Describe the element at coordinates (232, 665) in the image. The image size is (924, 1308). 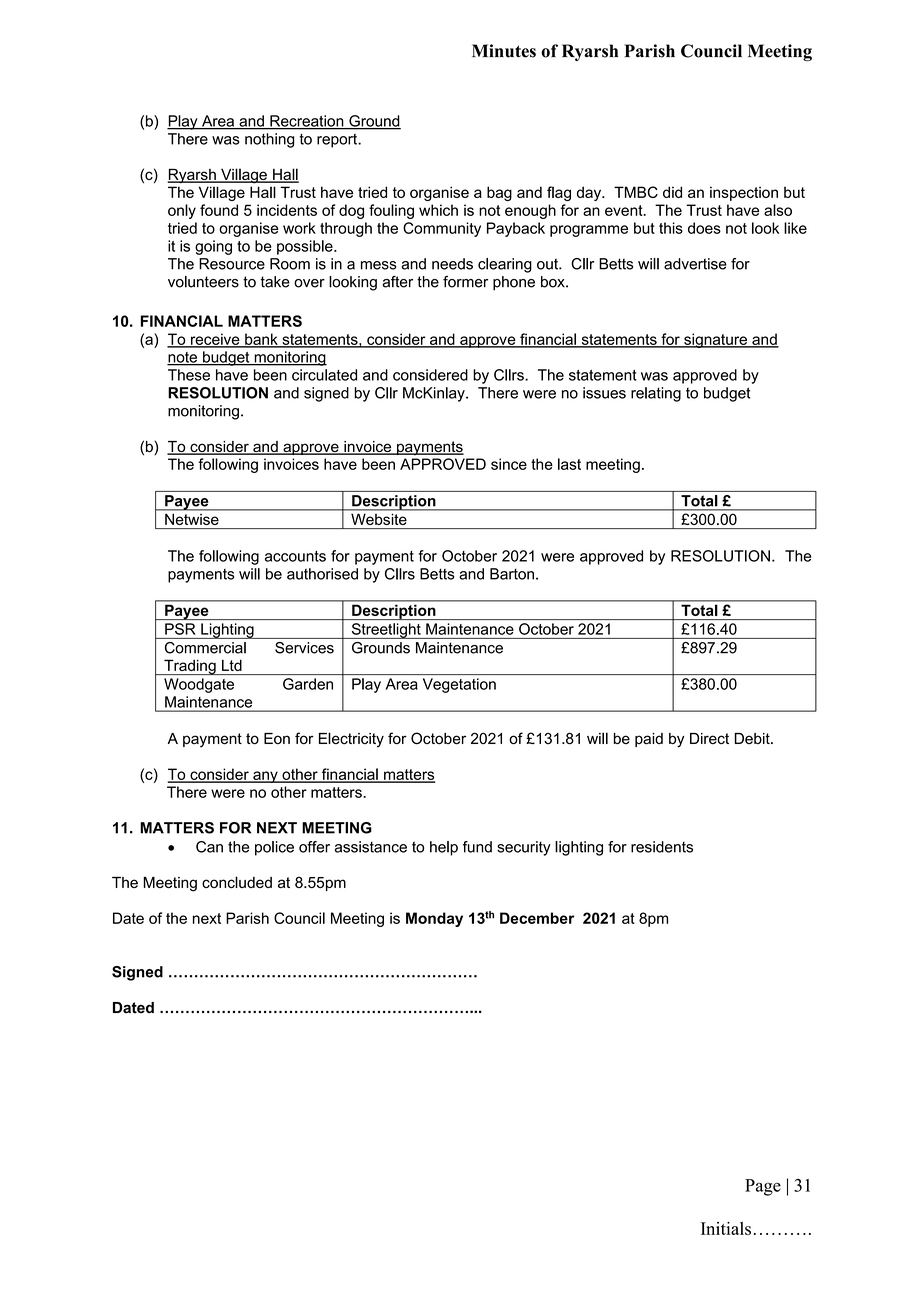
I see `Ltd` at that location.
